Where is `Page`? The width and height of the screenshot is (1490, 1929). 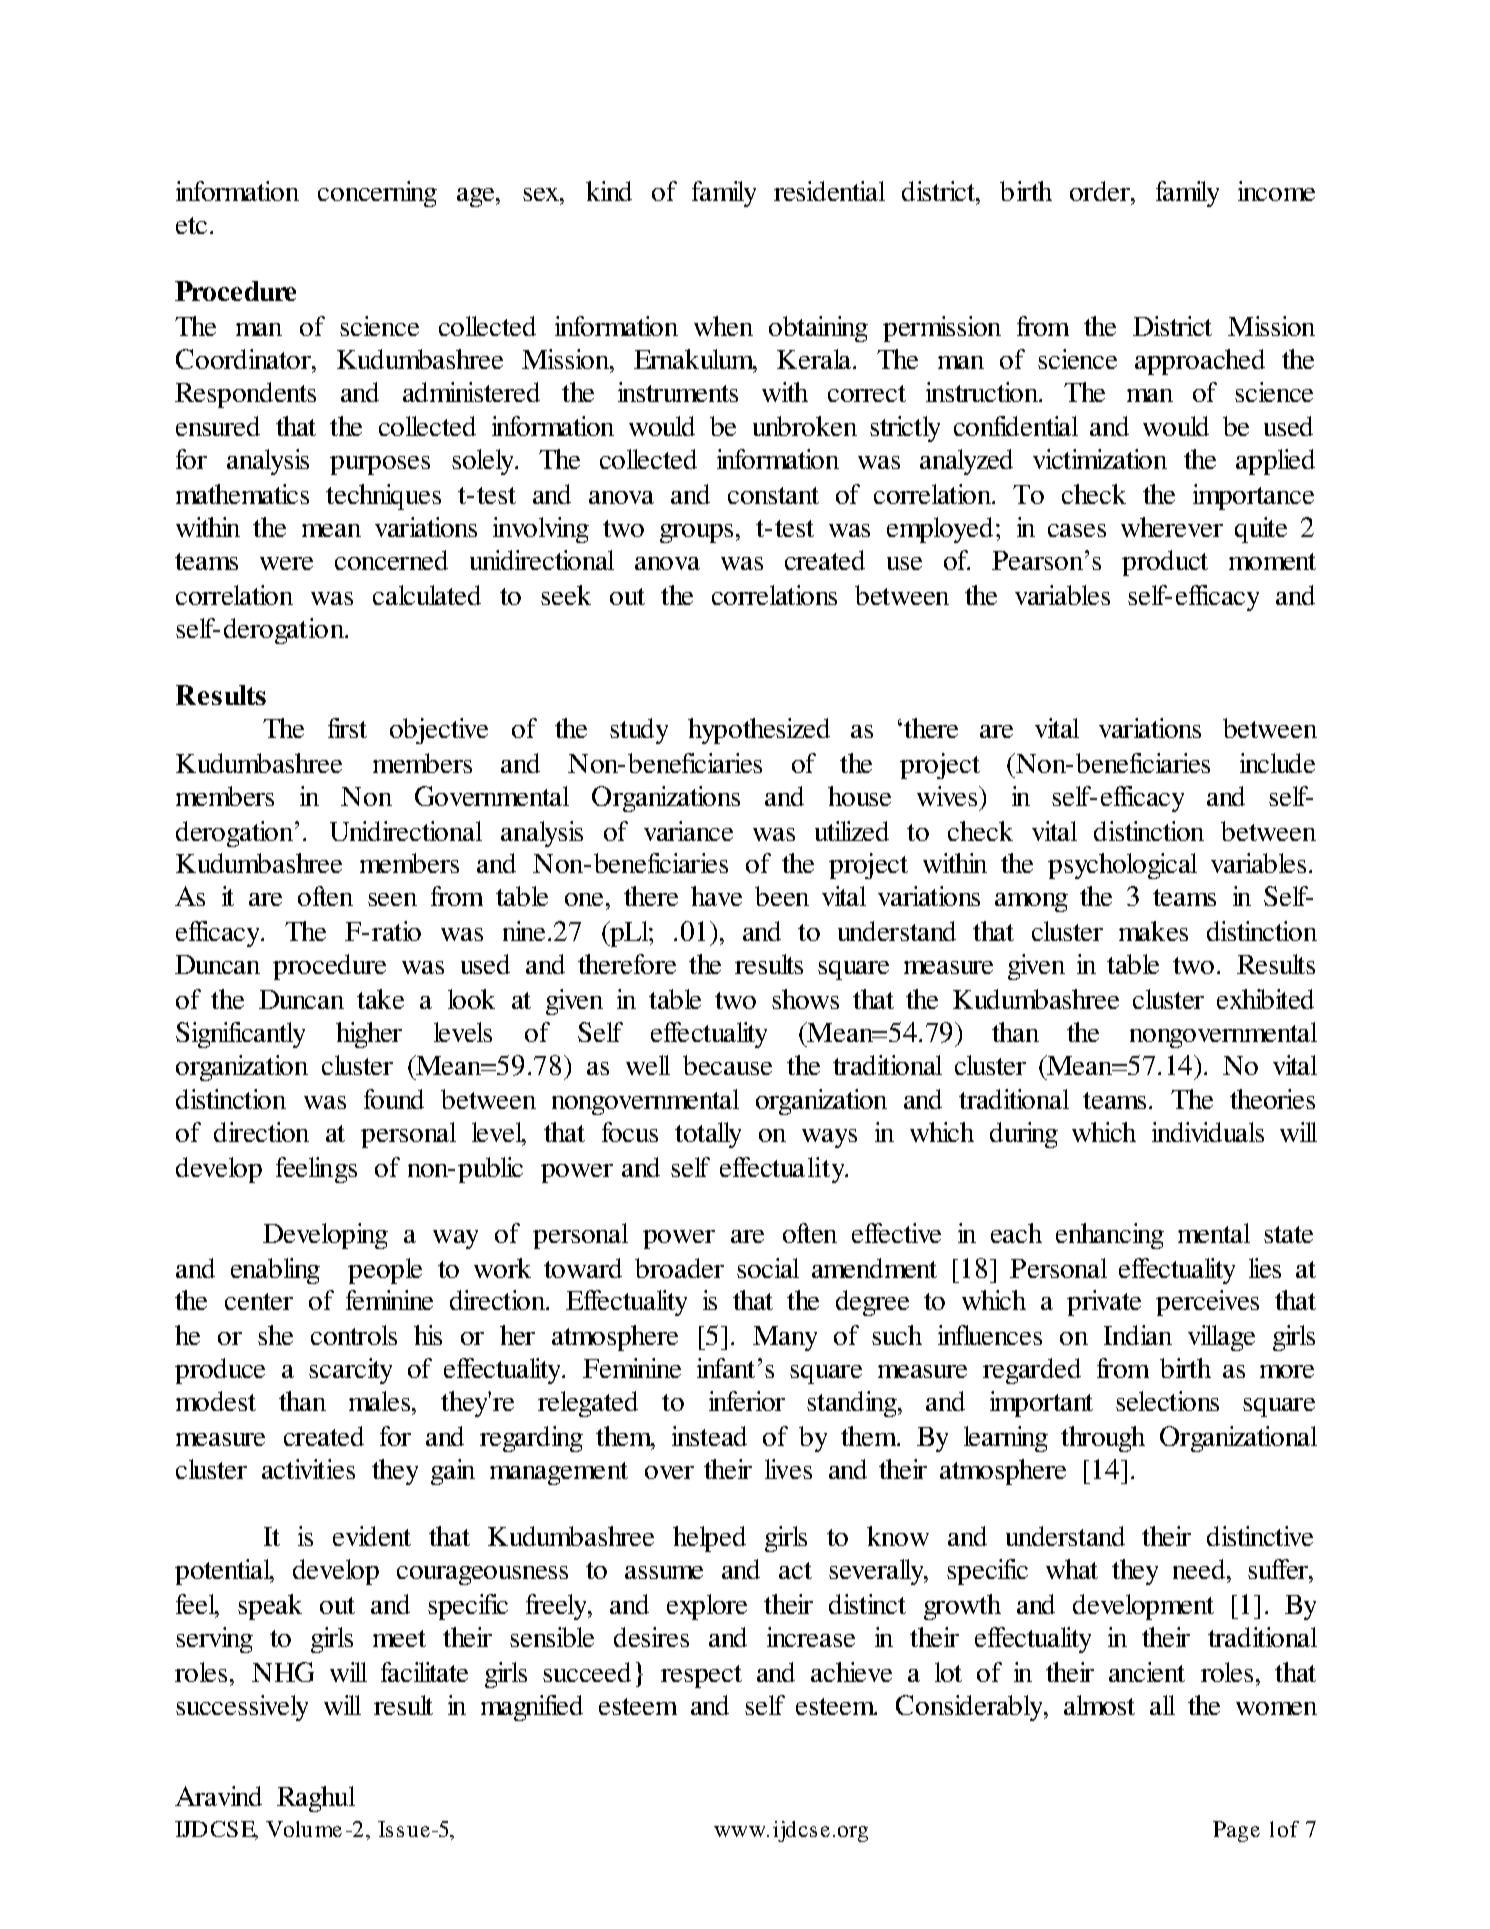 Page is located at coordinates (1236, 1831).
